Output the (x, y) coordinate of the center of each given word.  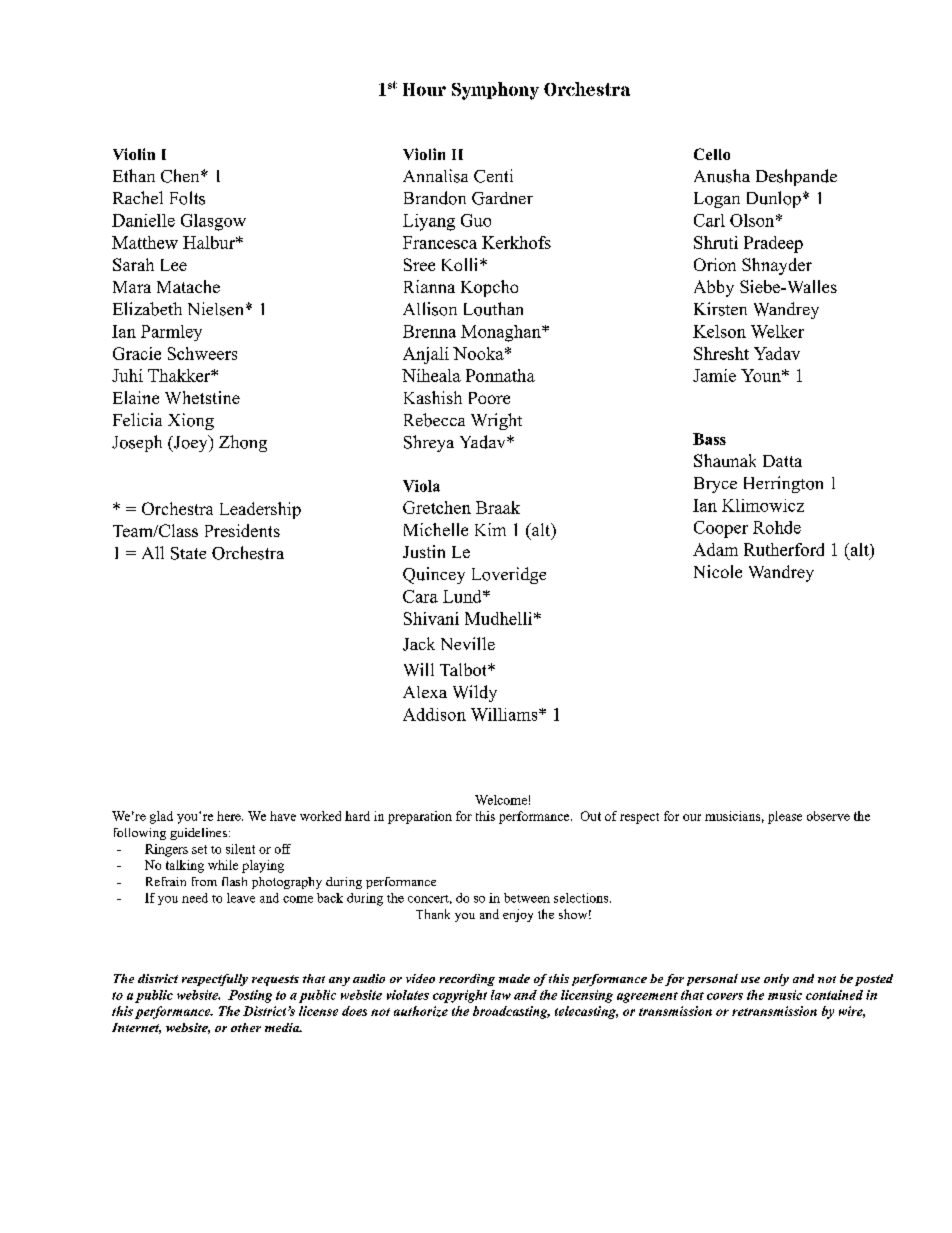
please (785, 817)
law (501, 995)
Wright (496, 421)
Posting (250, 996)
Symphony (495, 91)
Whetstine (202, 397)
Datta (782, 461)
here (230, 816)
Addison (434, 714)
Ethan (134, 175)
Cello (712, 154)
